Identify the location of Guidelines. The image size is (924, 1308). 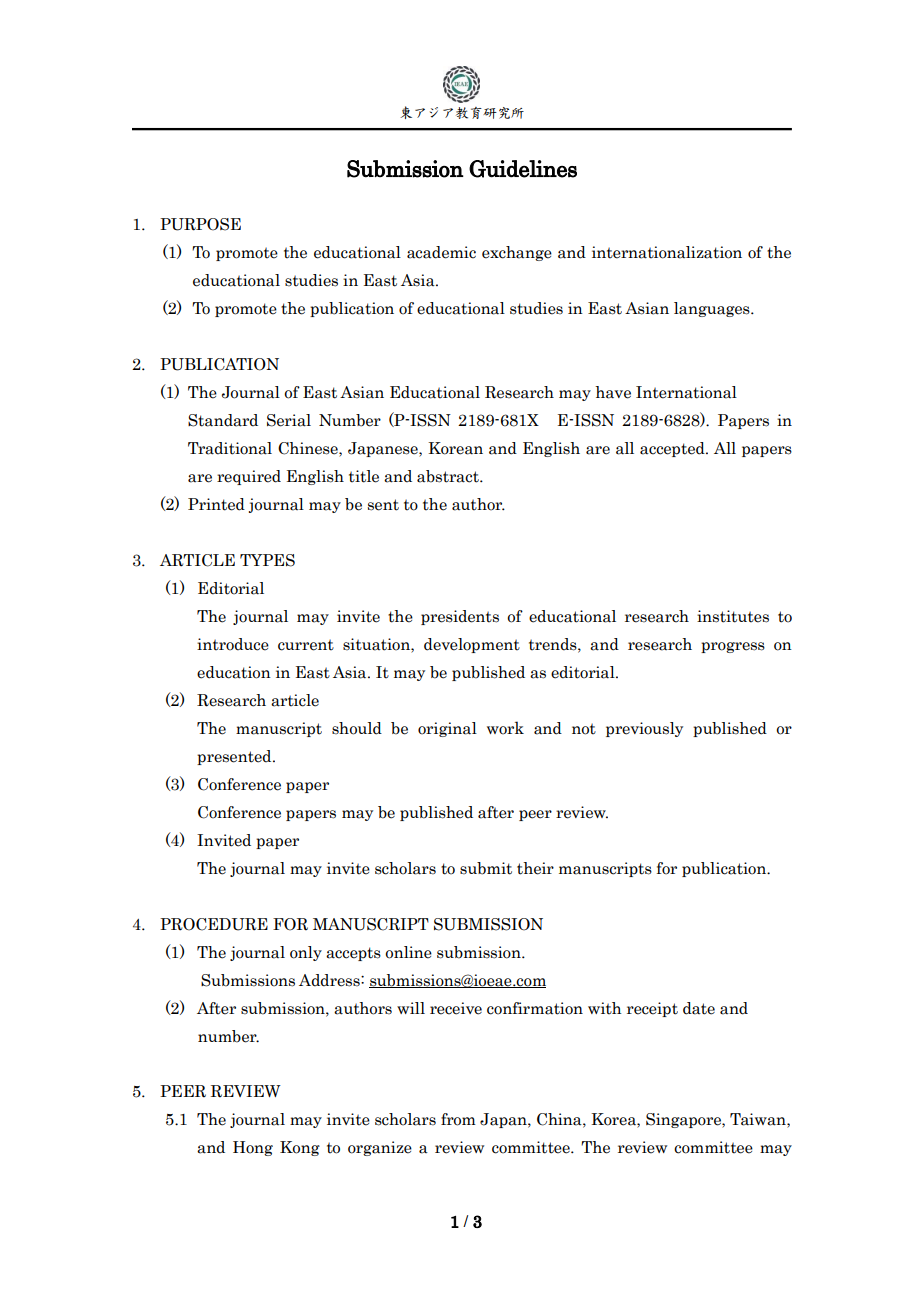
(523, 169).
